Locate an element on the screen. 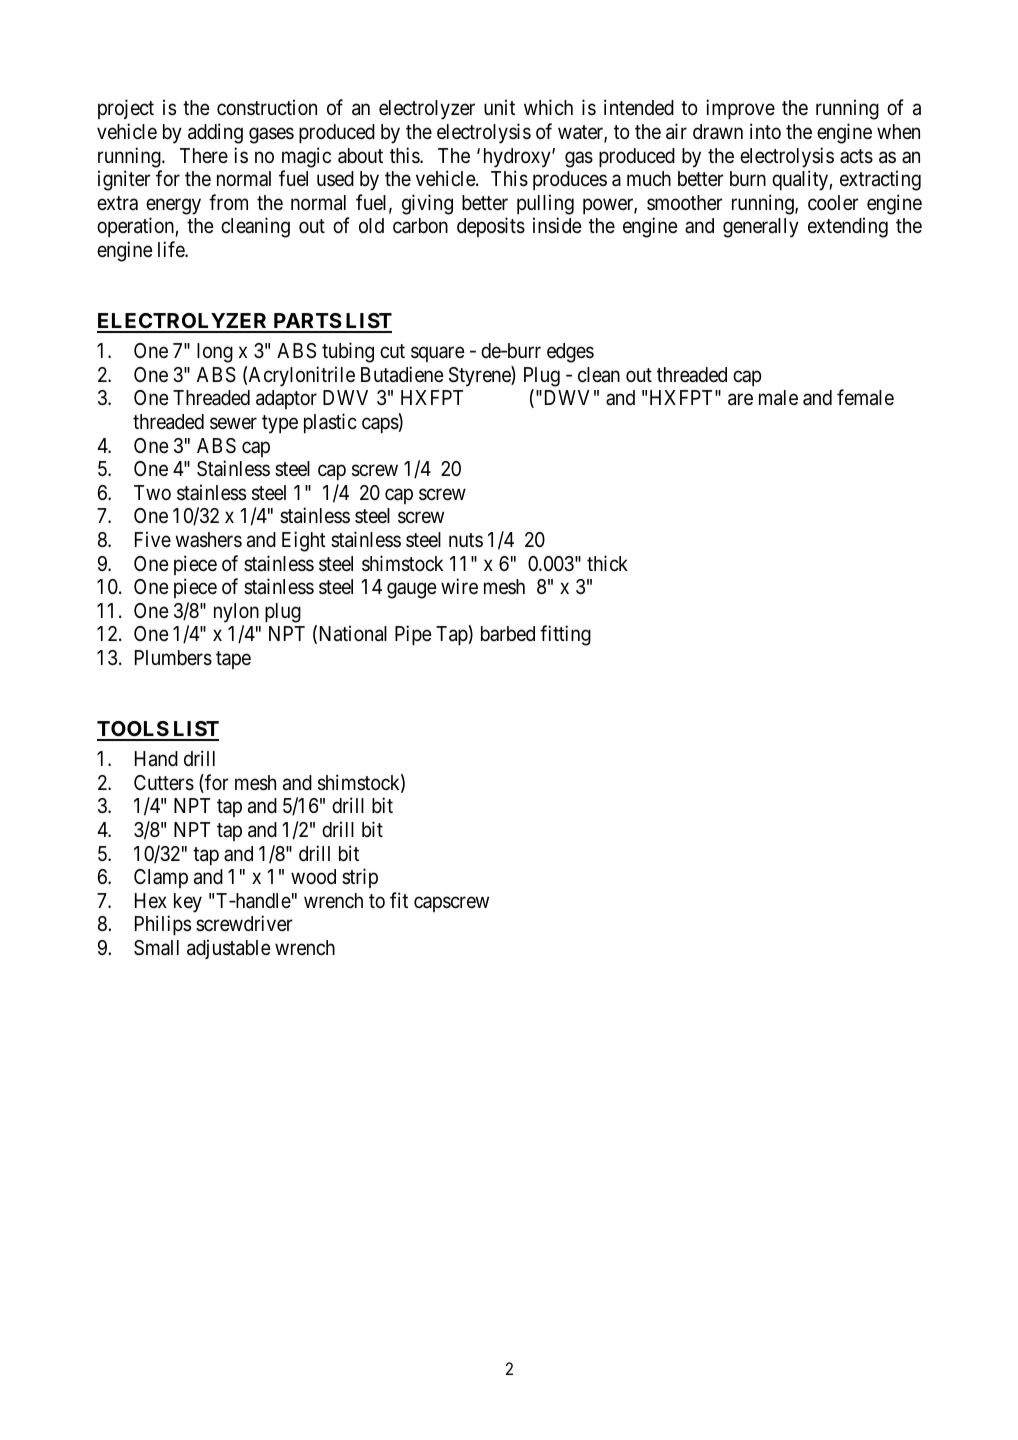 The height and width of the screenshot is (1440, 1018). fitting is located at coordinates (565, 635).
